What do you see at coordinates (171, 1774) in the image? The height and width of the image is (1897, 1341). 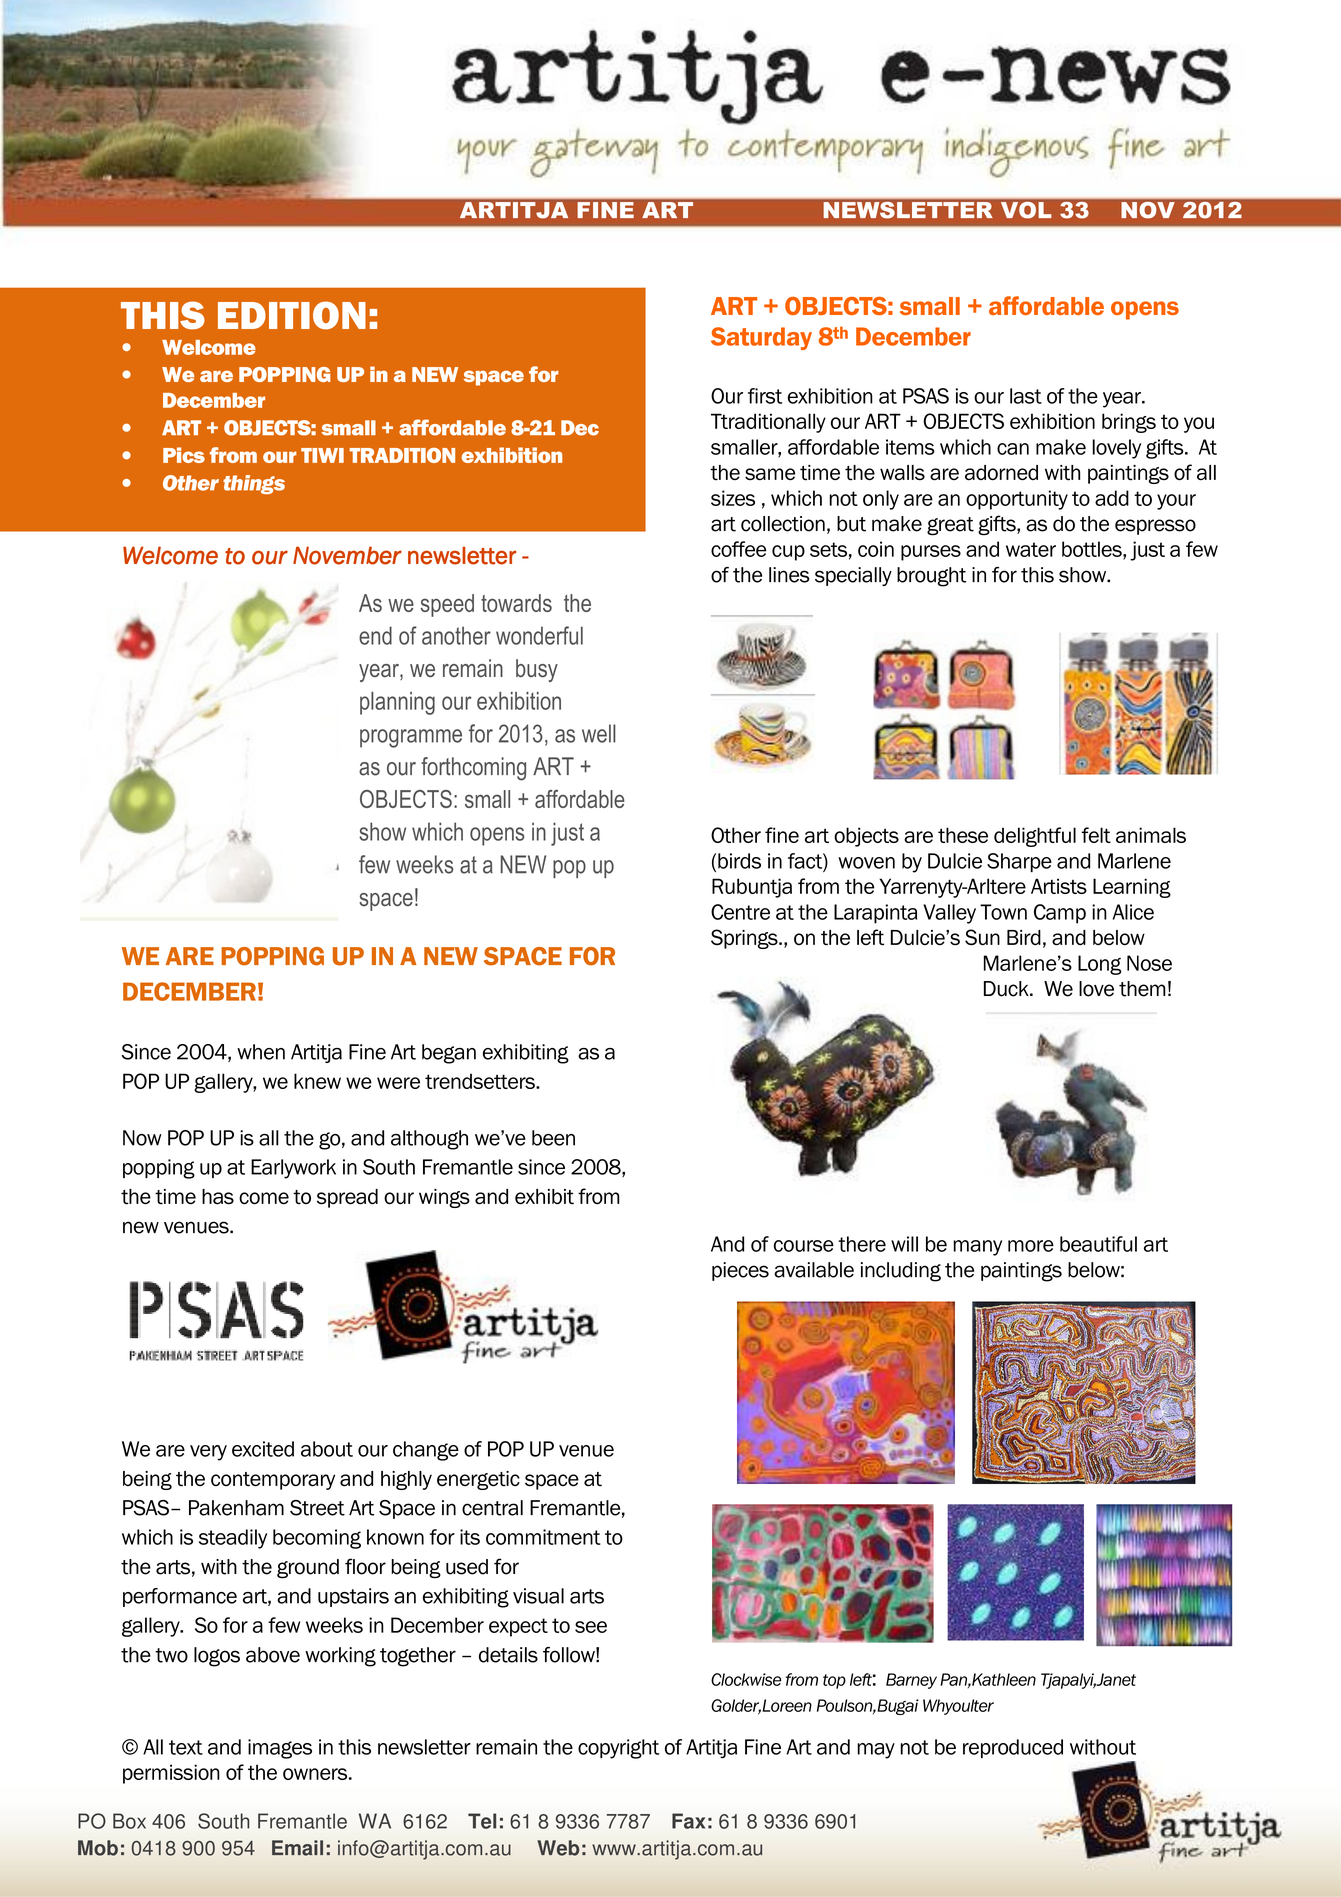 I see `permission` at bounding box center [171, 1774].
